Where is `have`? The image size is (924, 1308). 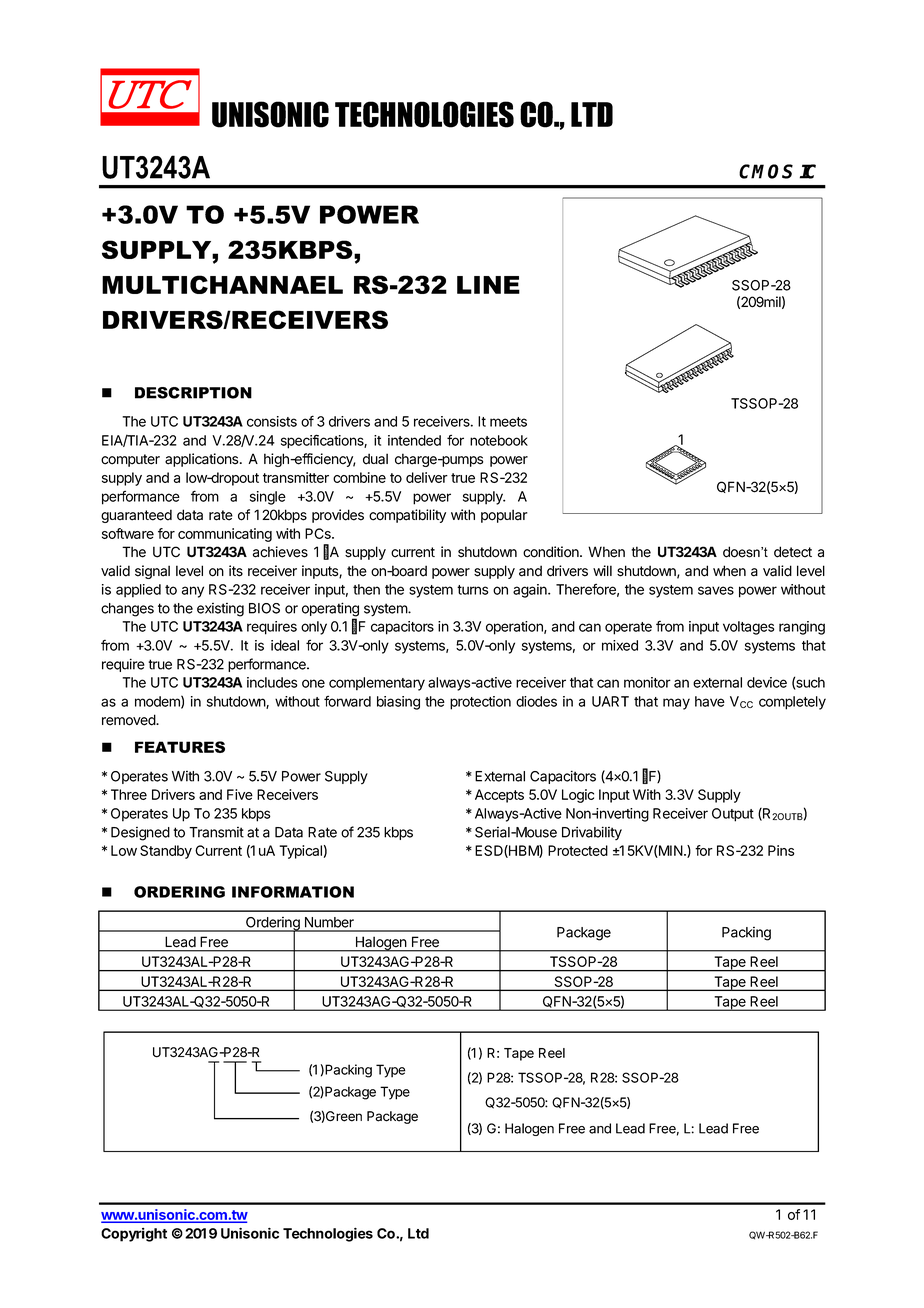 have is located at coordinates (710, 701).
